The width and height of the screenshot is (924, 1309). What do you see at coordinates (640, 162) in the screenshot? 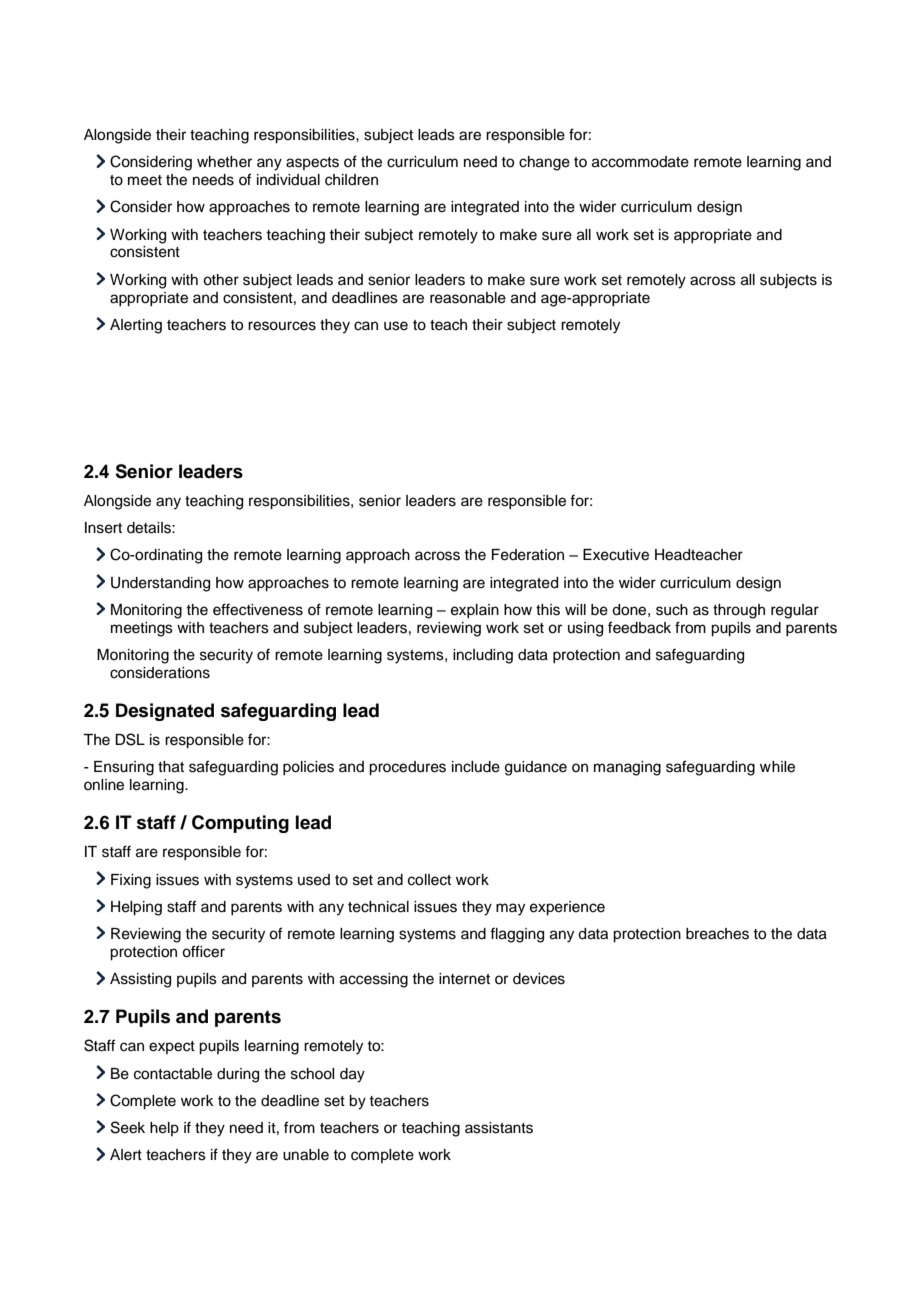
I see `accommodate` at bounding box center [640, 162].
